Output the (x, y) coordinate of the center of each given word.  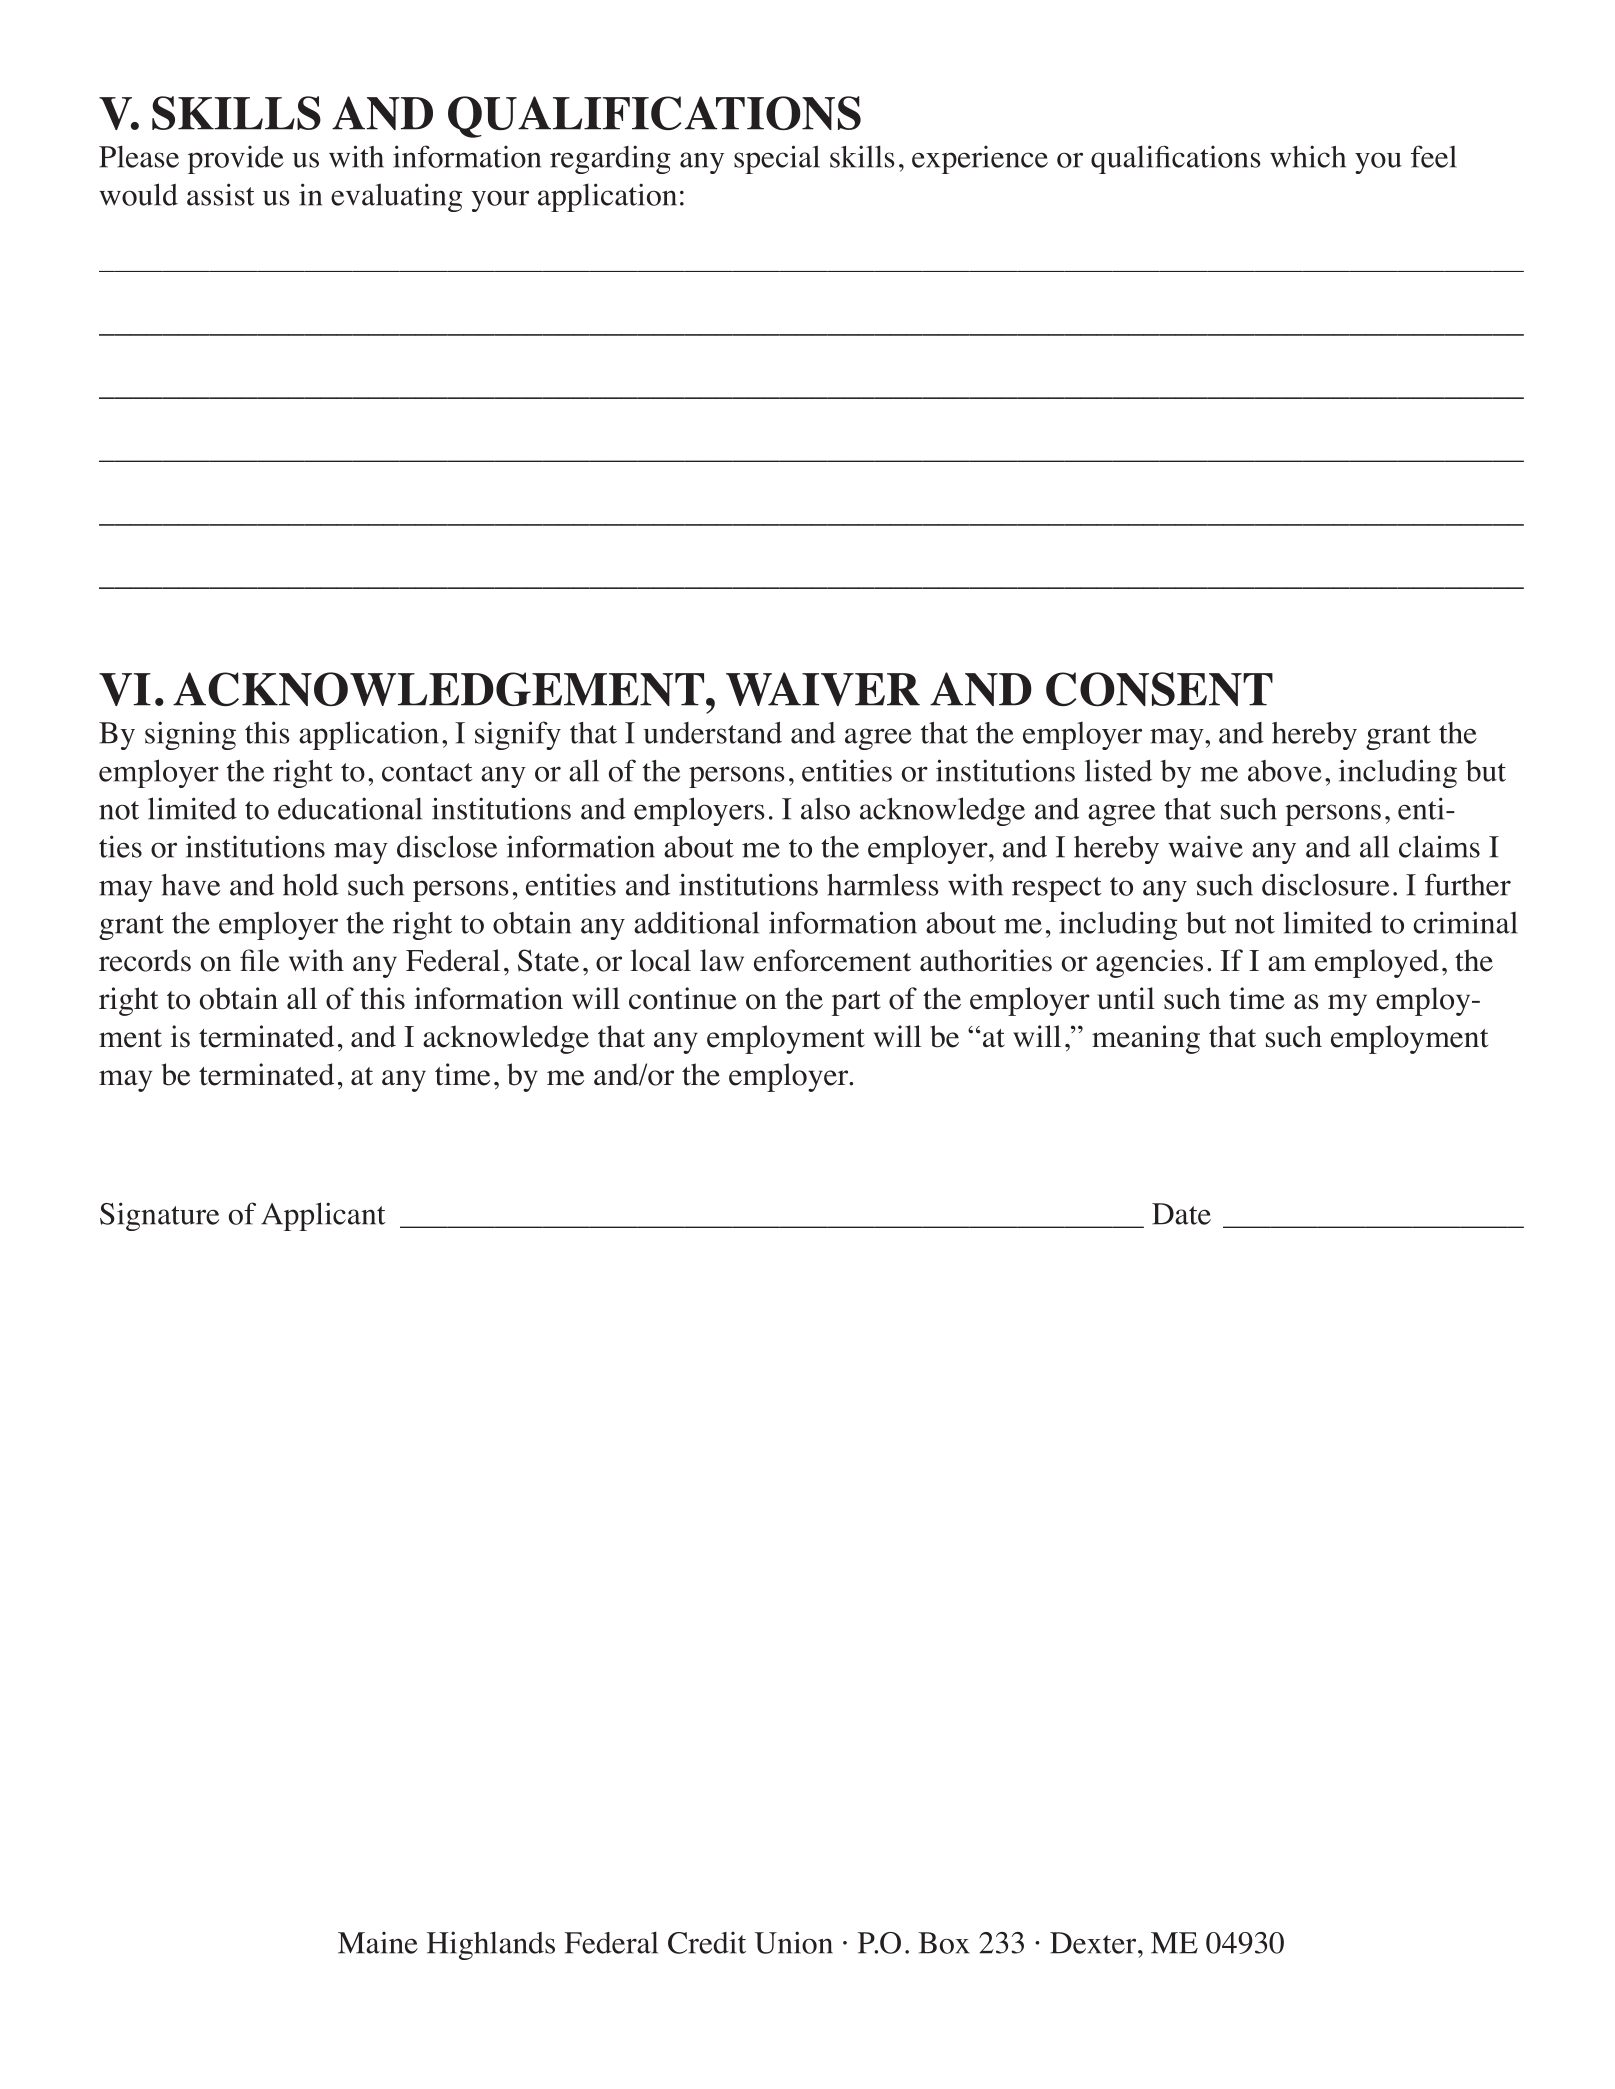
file (259, 960)
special (777, 159)
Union (794, 1942)
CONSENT (1159, 689)
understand (713, 733)
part (856, 1003)
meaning (1146, 1039)
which (1308, 156)
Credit (707, 1943)
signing (190, 735)
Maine (378, 1943)
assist (221, 194)
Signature (159, 1216)
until (1126, 998)
